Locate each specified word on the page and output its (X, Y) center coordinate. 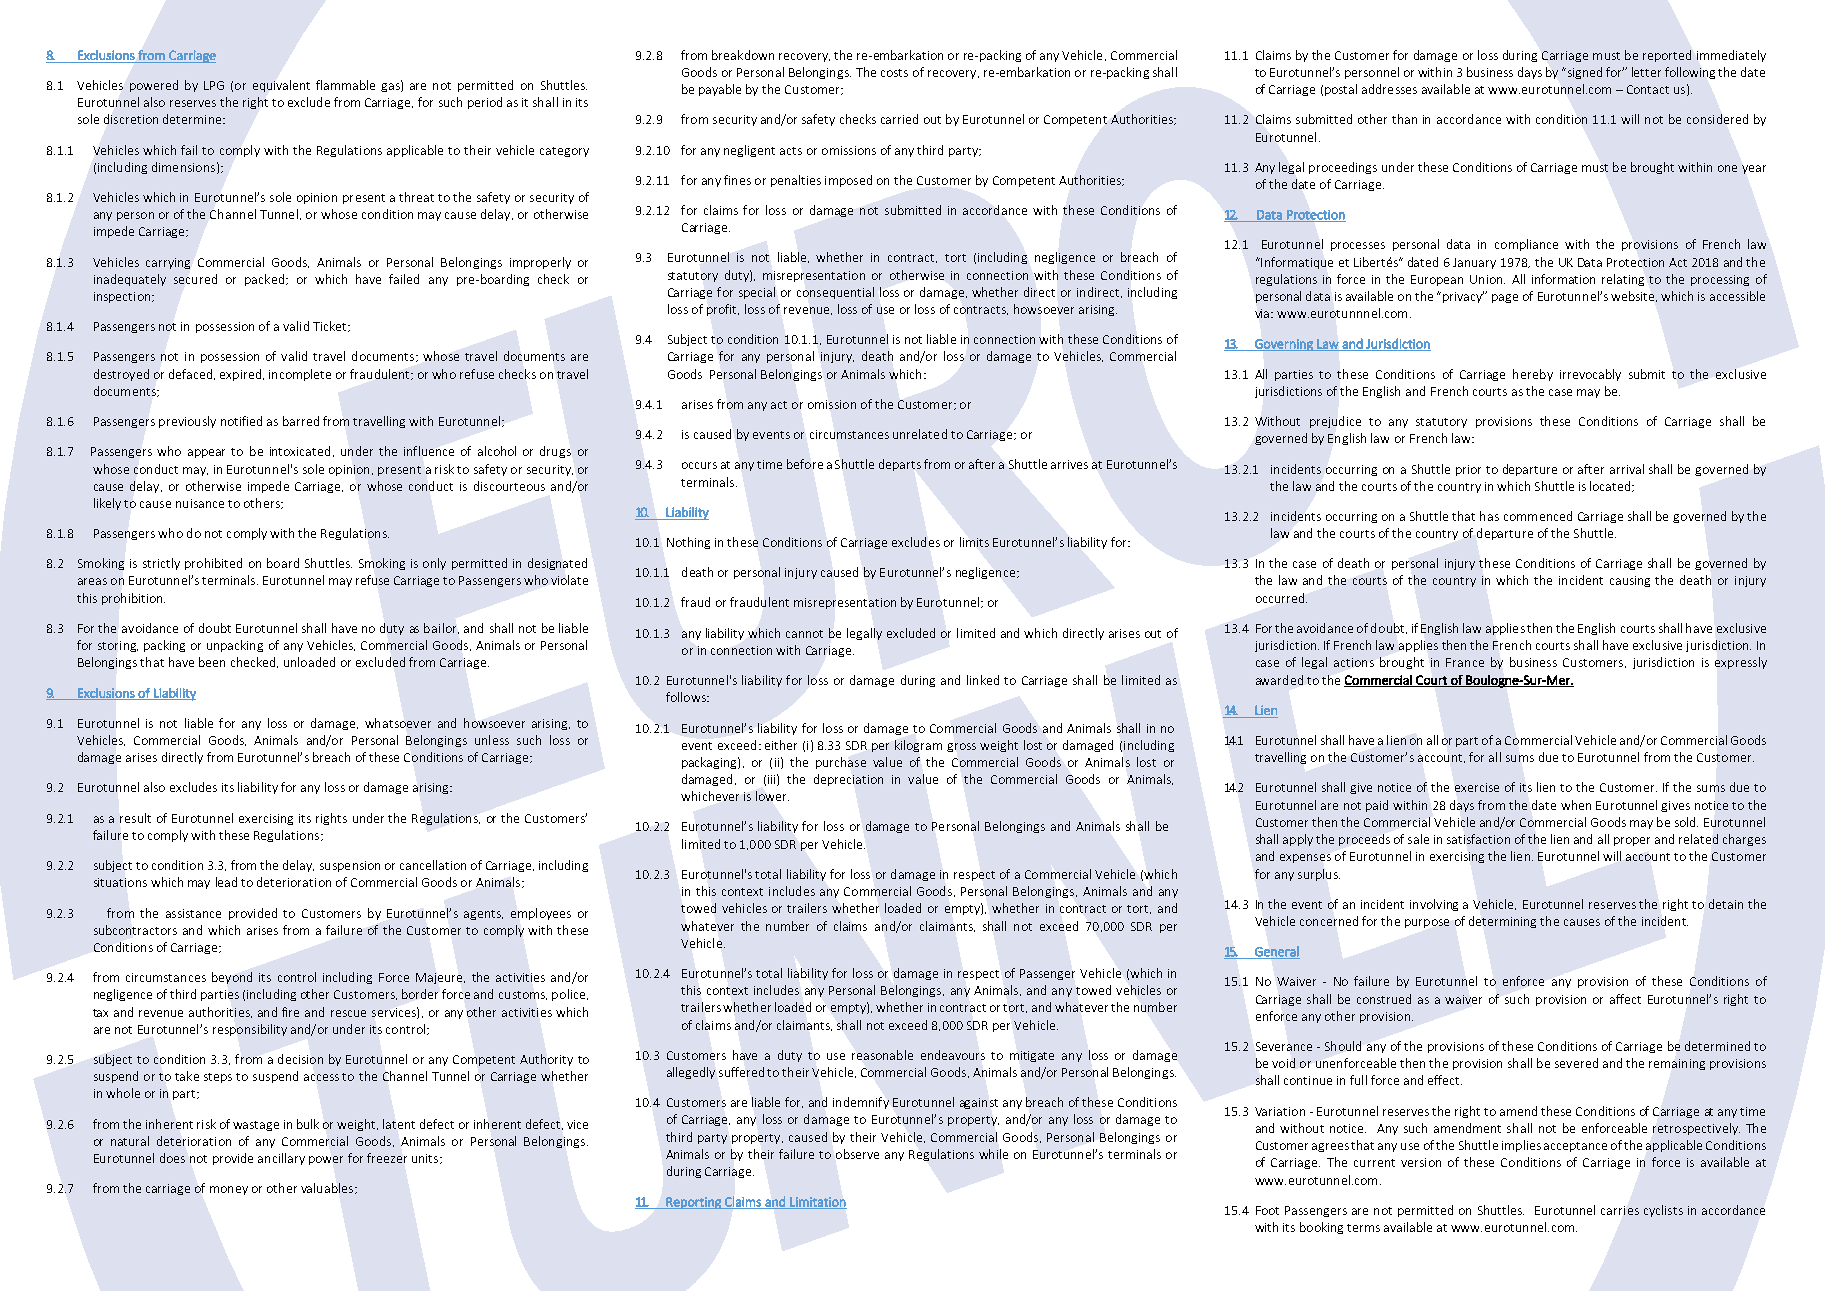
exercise (1477, 787)
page (1505, 298)
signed (1583, 73)
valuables (327, 1188)
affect (1625, 999)
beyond (232, 978)
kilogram (918, 746)
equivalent (281, 86)
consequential (835, 293)
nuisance (200, 503)
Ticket (331, 326)
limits (974, 542)
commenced (1538, 516)
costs (894, 73)
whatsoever (398, 723)
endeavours (953, 1055)
